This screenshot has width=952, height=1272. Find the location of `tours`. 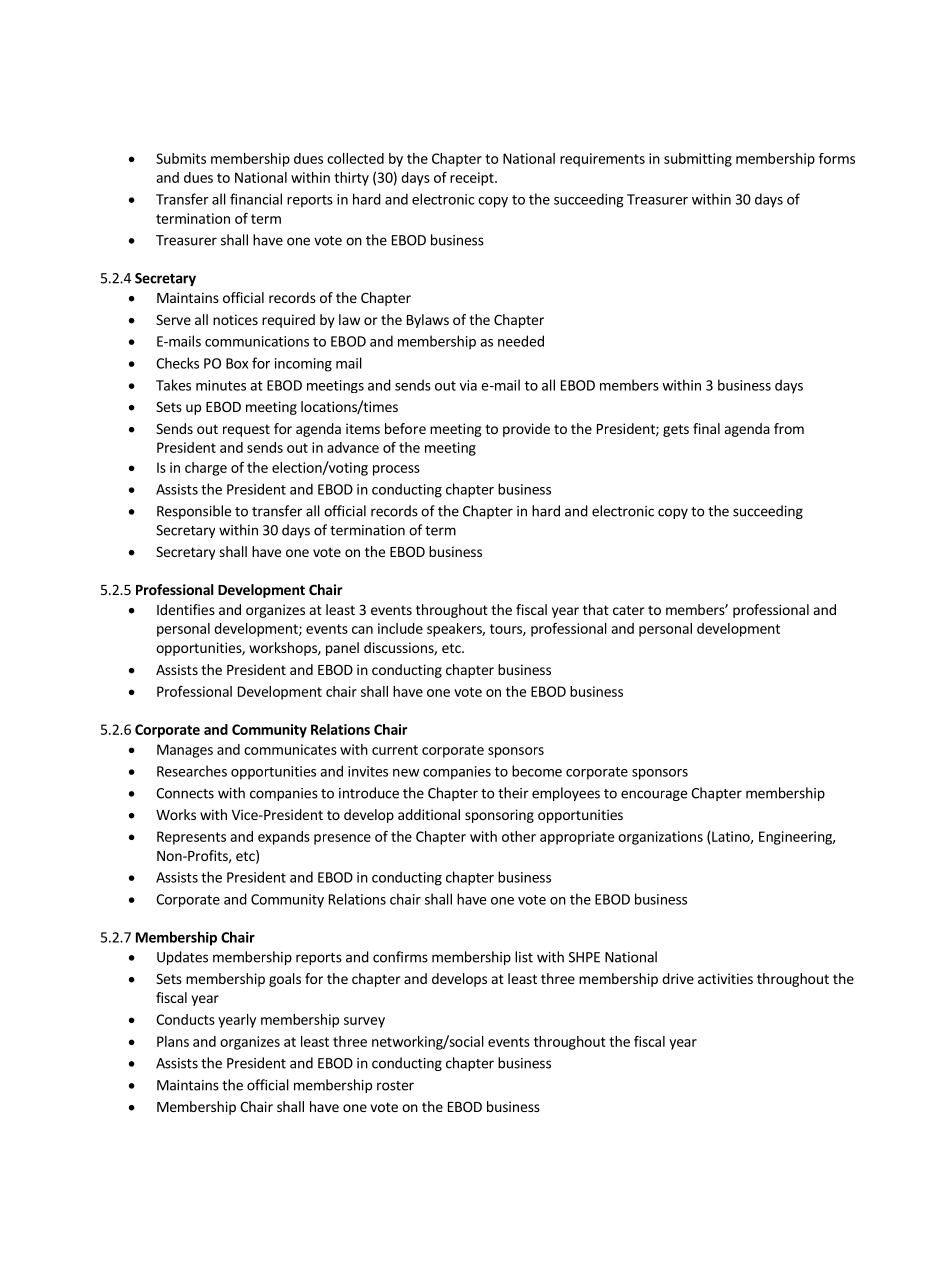

tours is located at coordinates (507, 630).
